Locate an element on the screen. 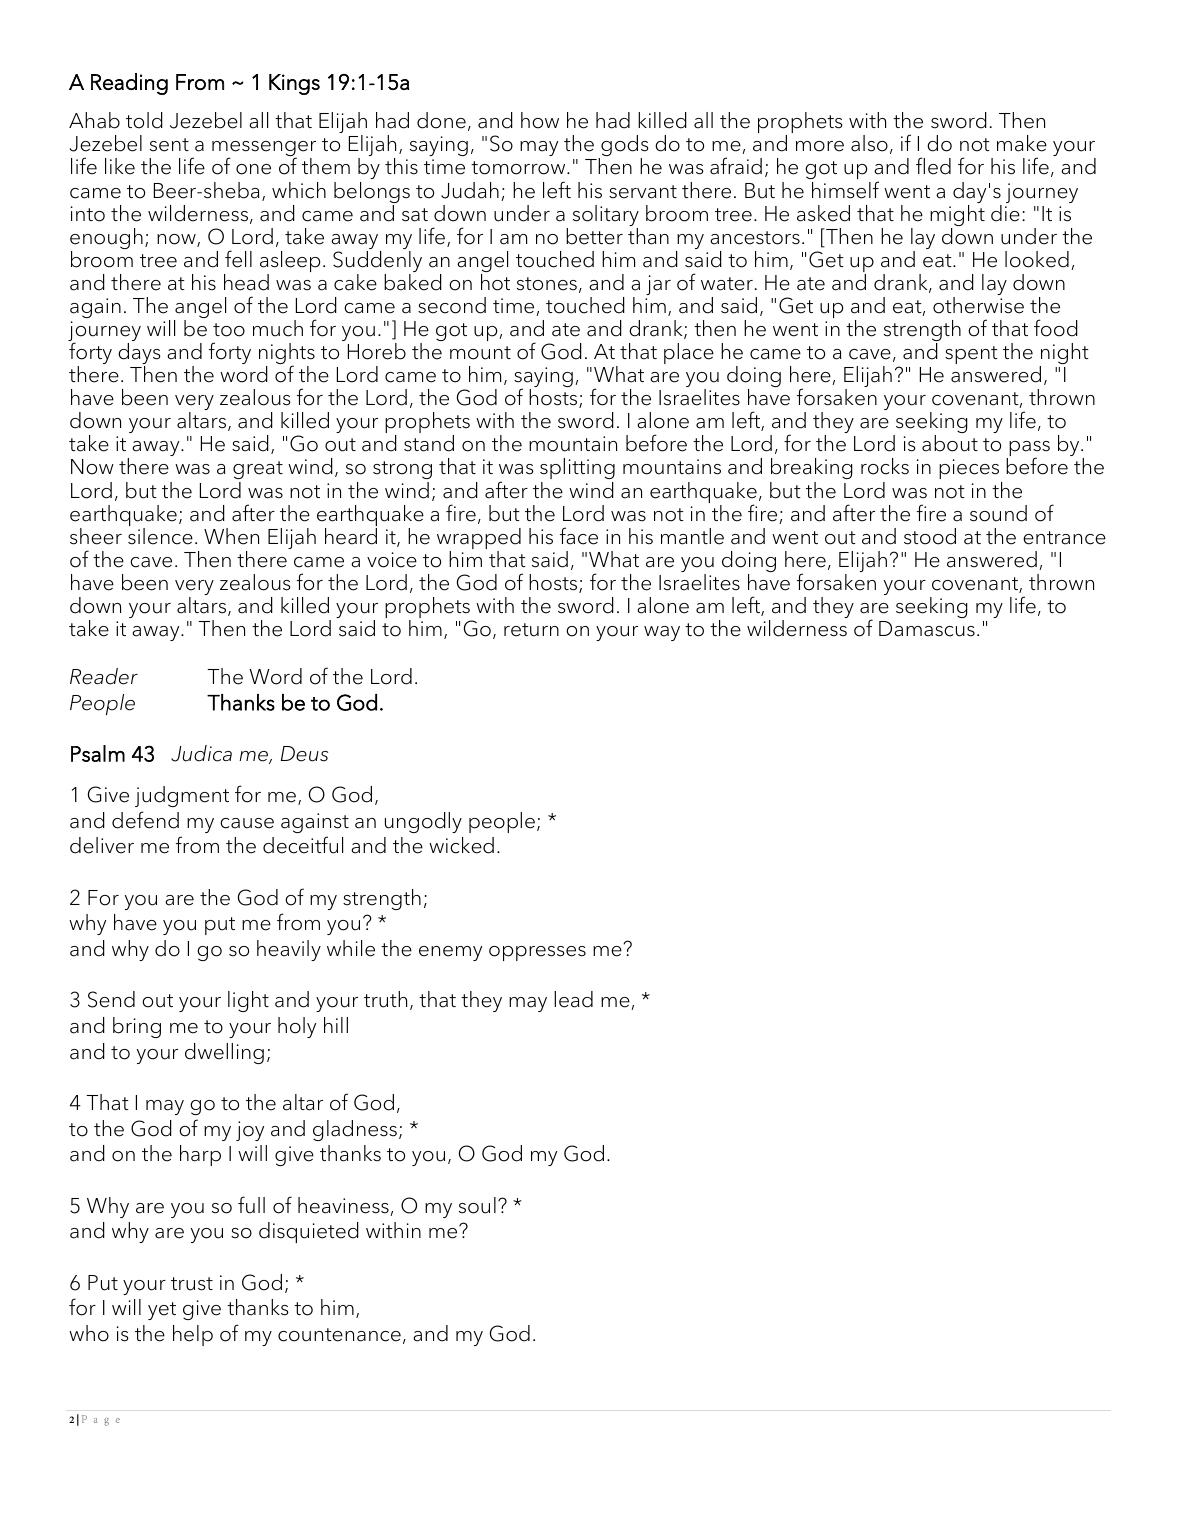 Image resolution: width=1177 pixels, height=1523 pixels. lead is located at coordinates (573, 999).
